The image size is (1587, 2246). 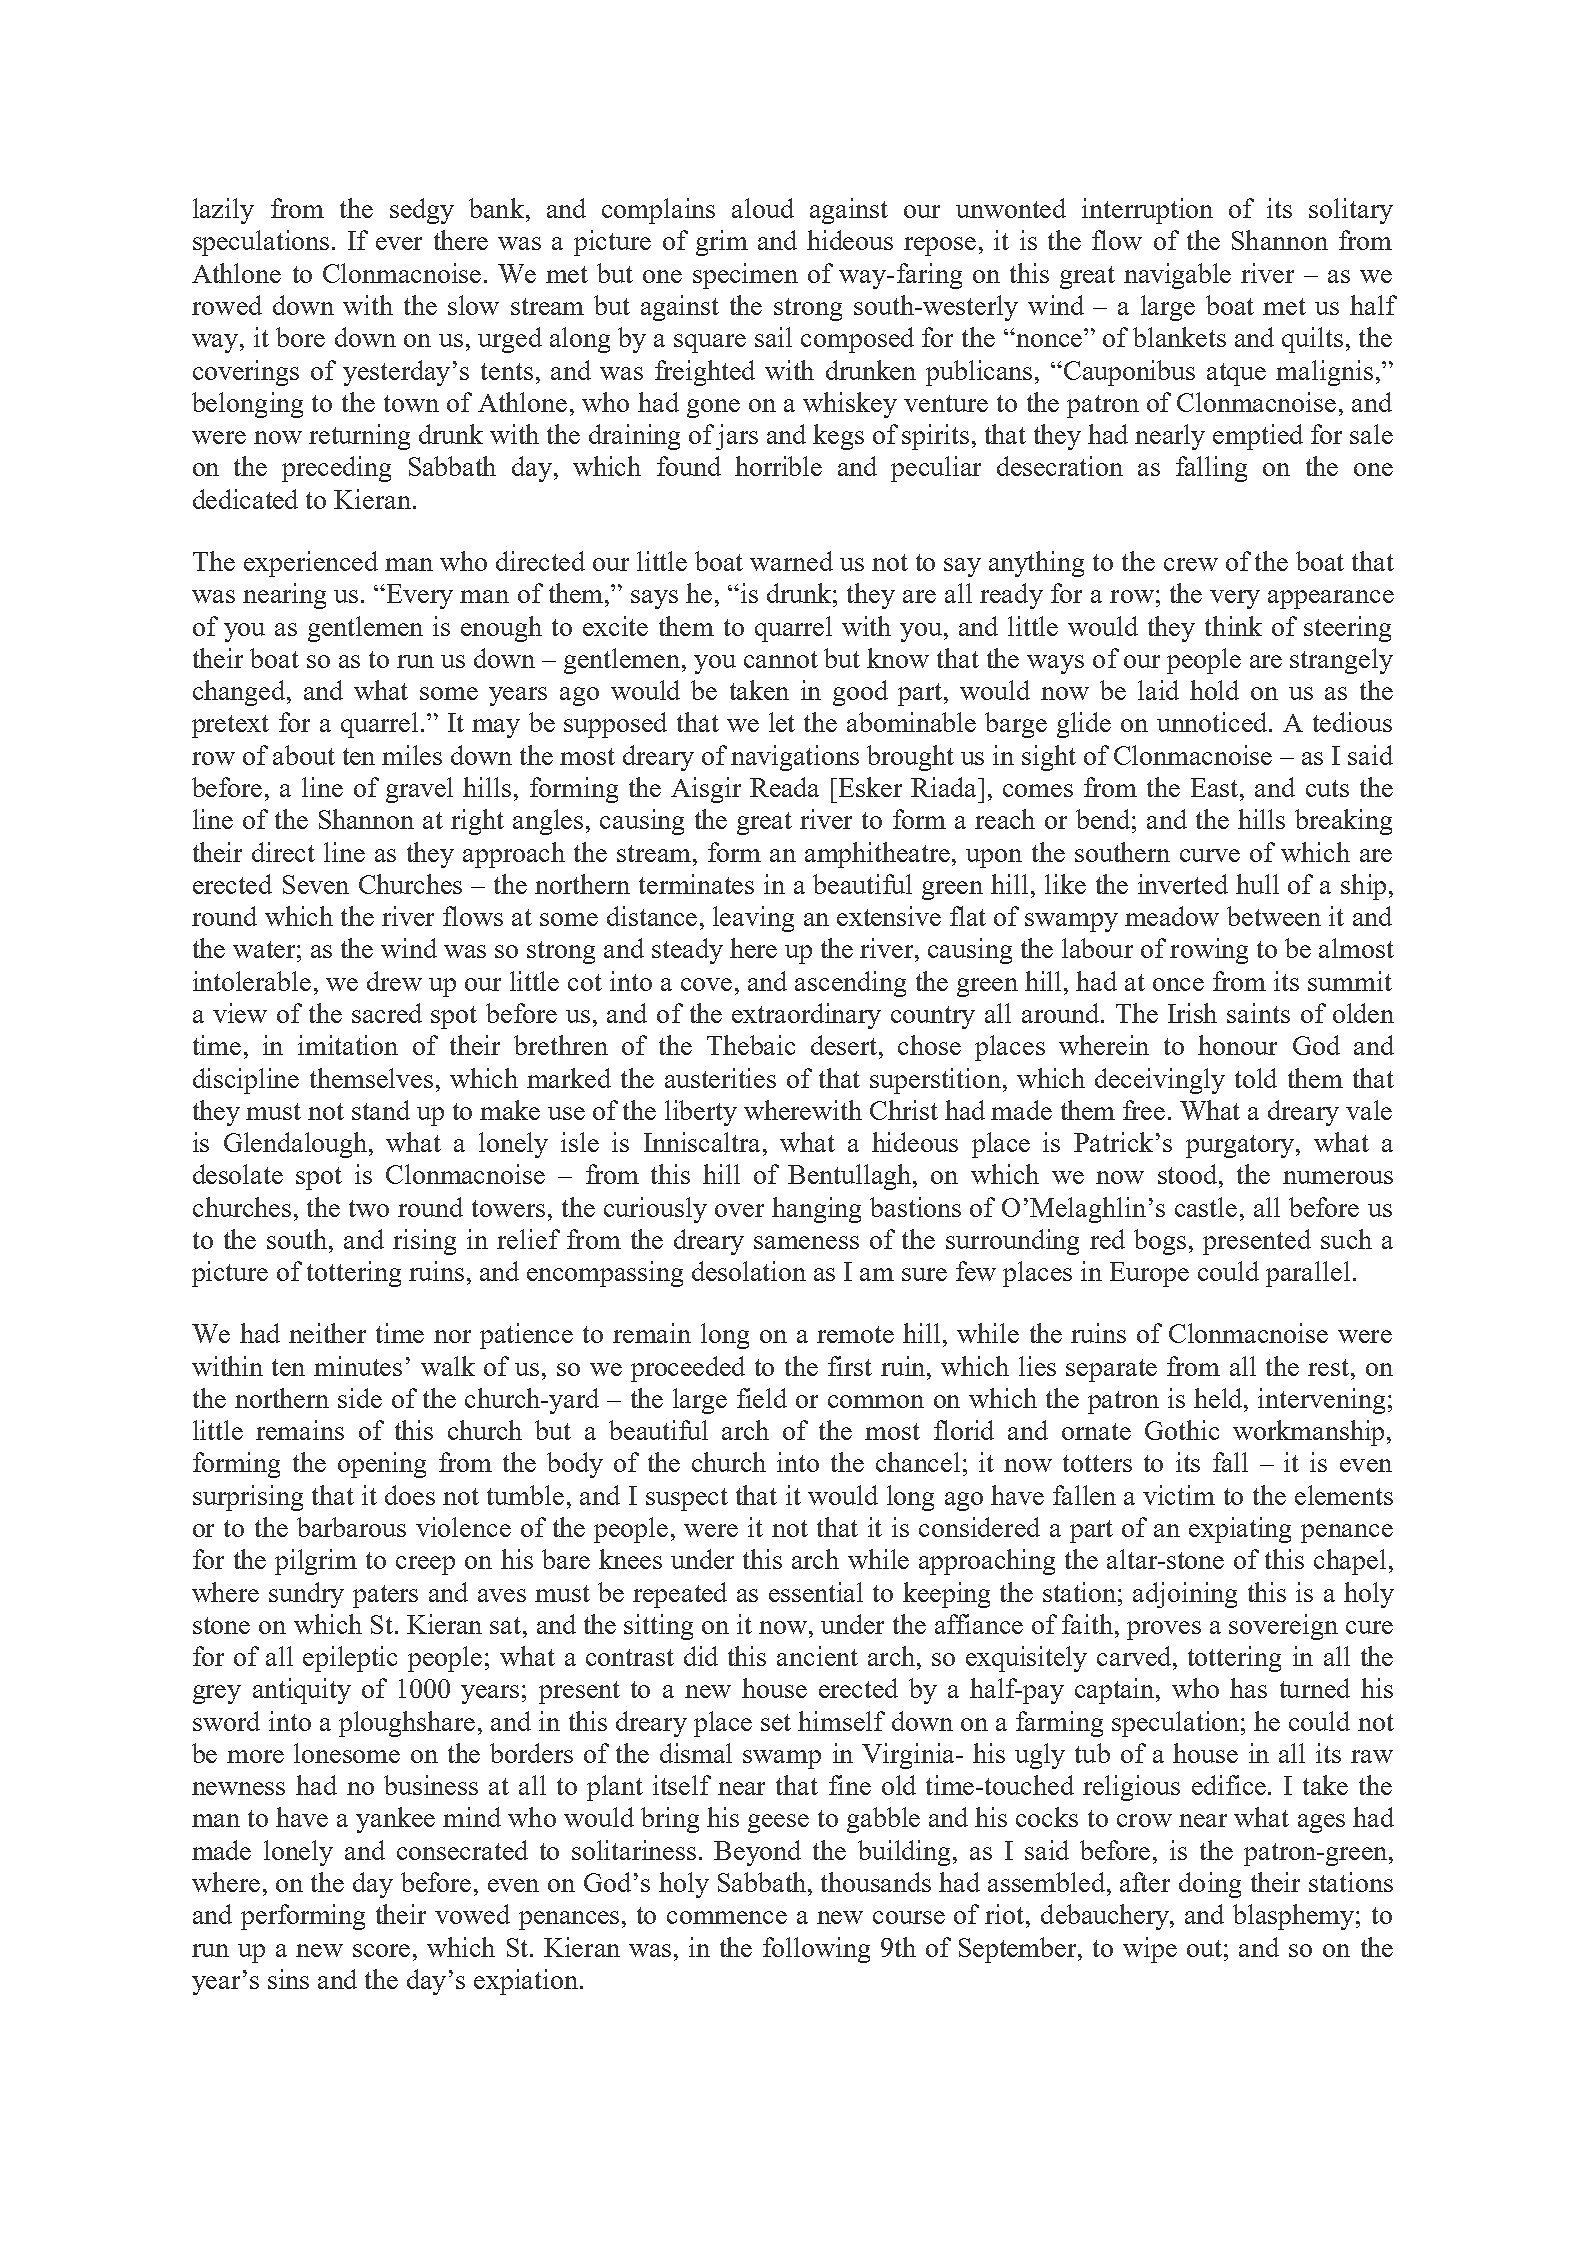 I want to click on cannot, so click(x=781, y=659).
